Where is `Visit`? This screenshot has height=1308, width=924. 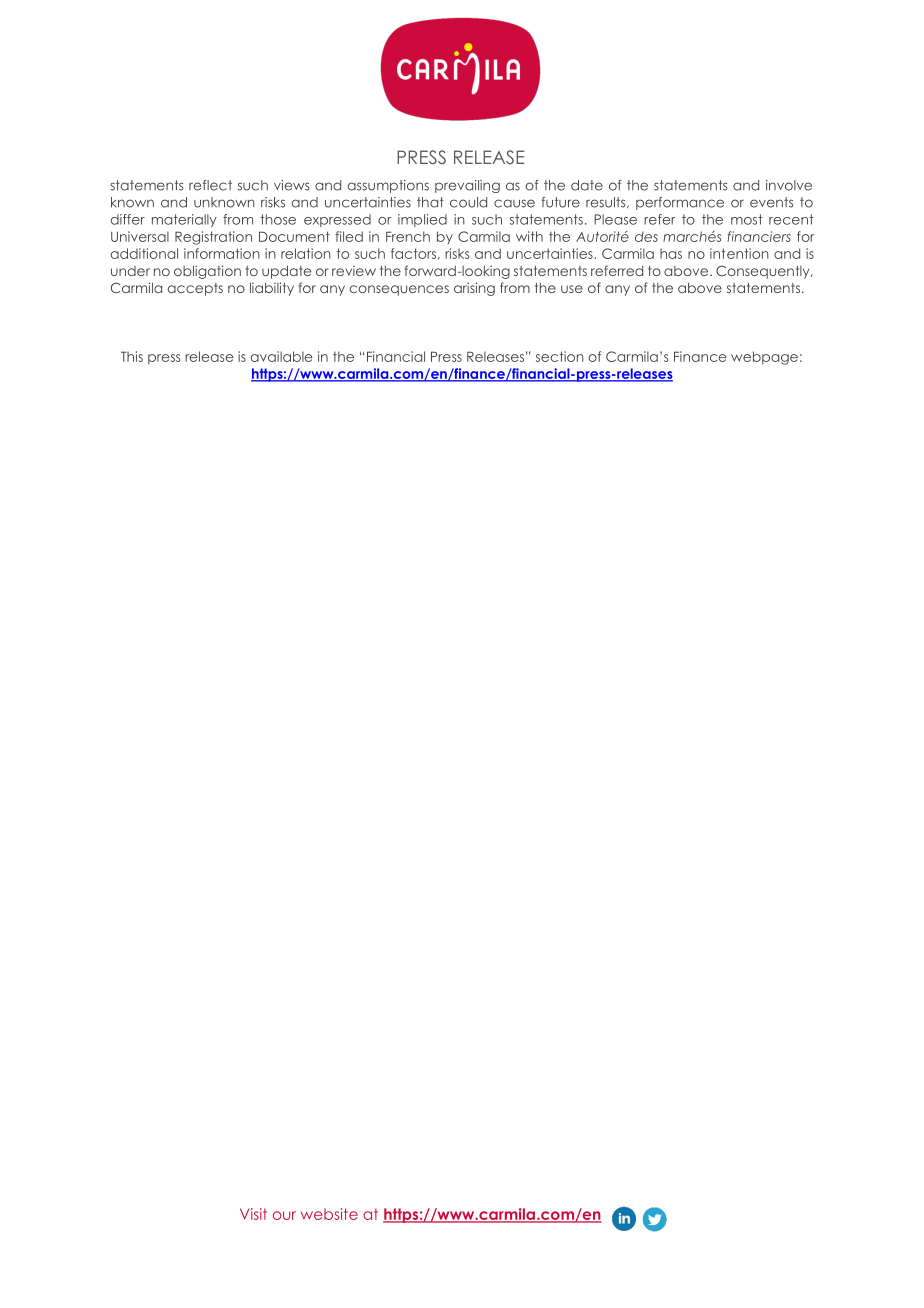 Visit is located at coordinates (253, 1214).
